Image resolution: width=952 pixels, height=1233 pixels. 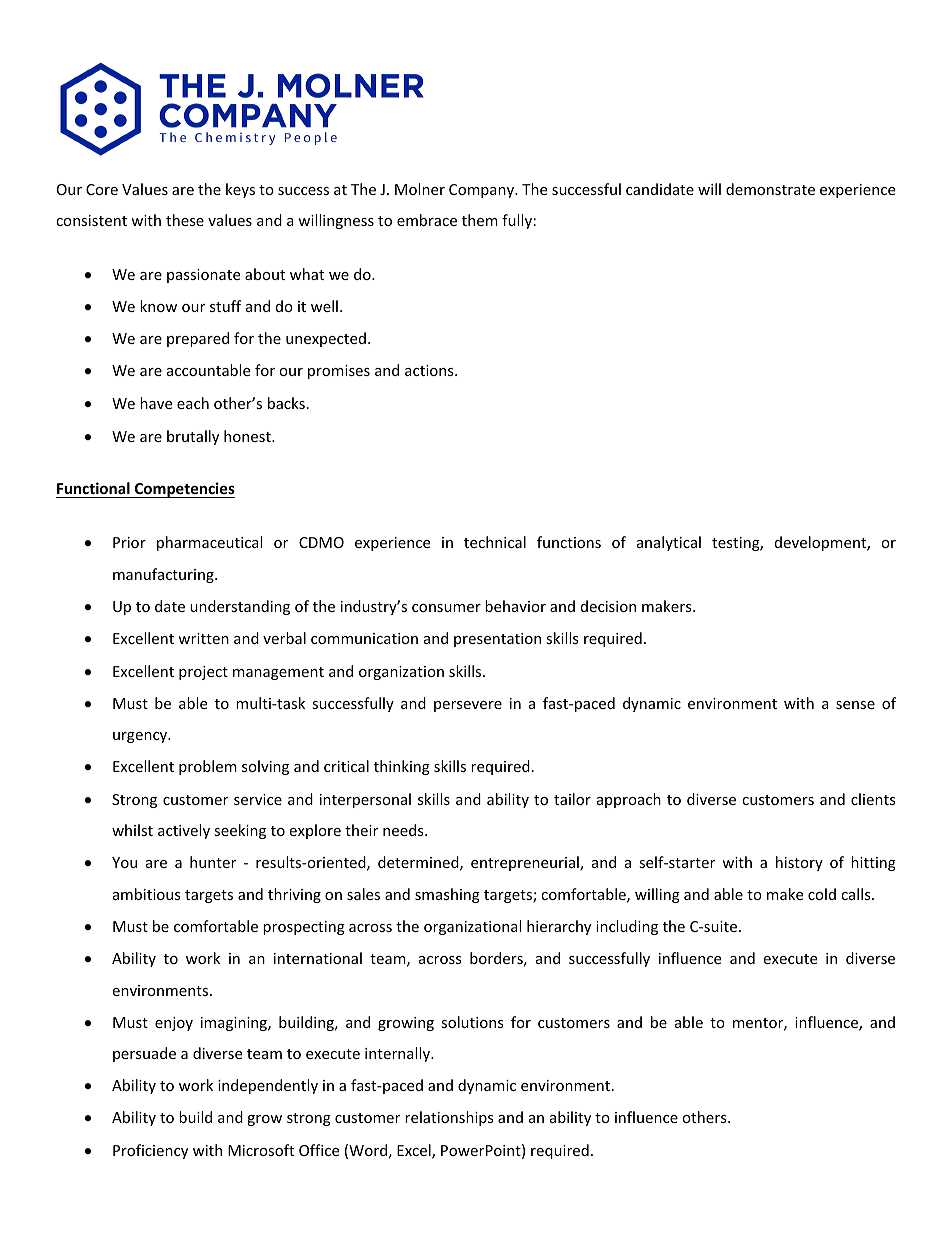 I want to click on these, so click(x=185, y=220).
